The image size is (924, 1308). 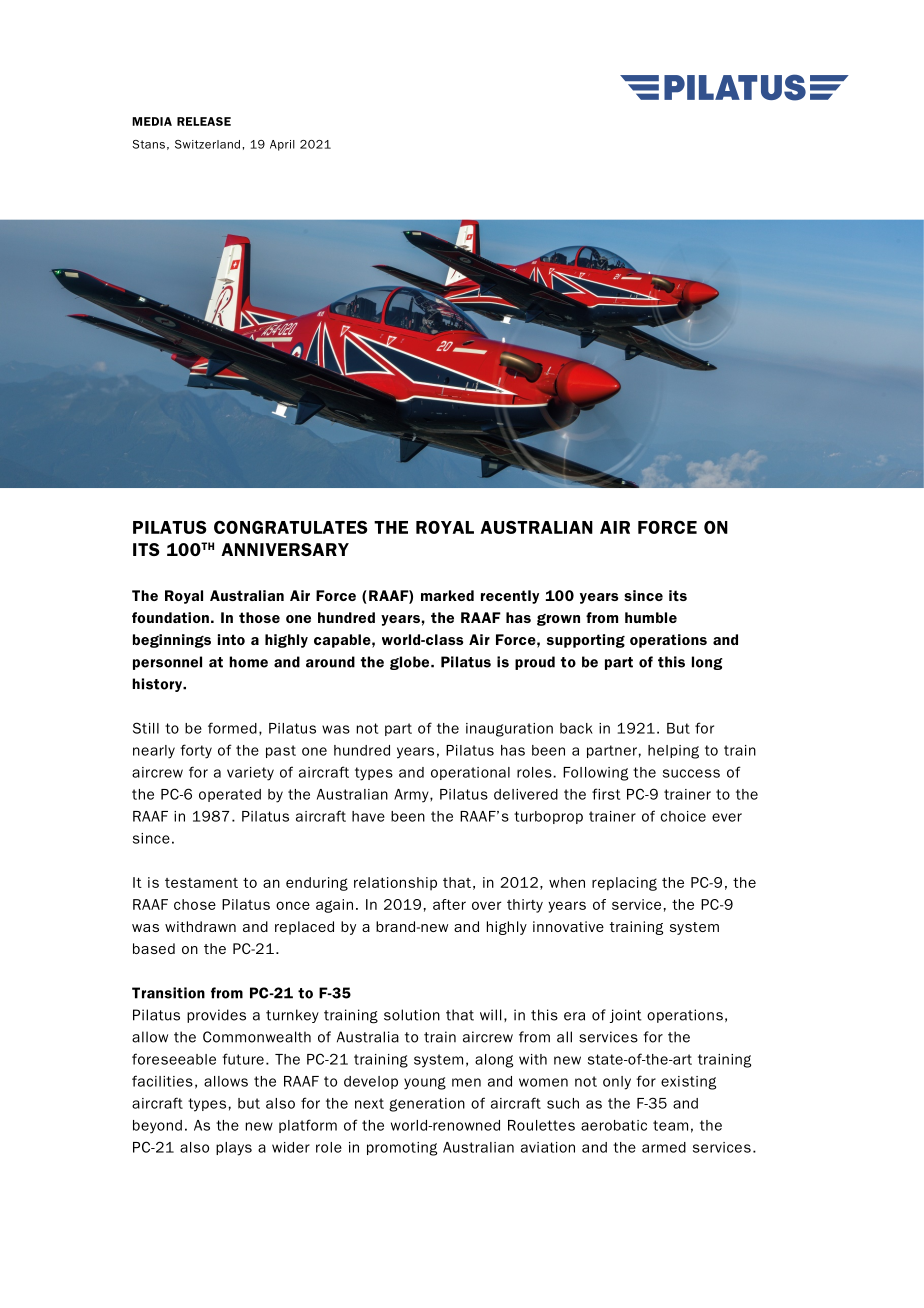 What do you see at coordinates (291, 527) in the page?
I see `CONGRATULATES` at bounding box center [291, 527].
